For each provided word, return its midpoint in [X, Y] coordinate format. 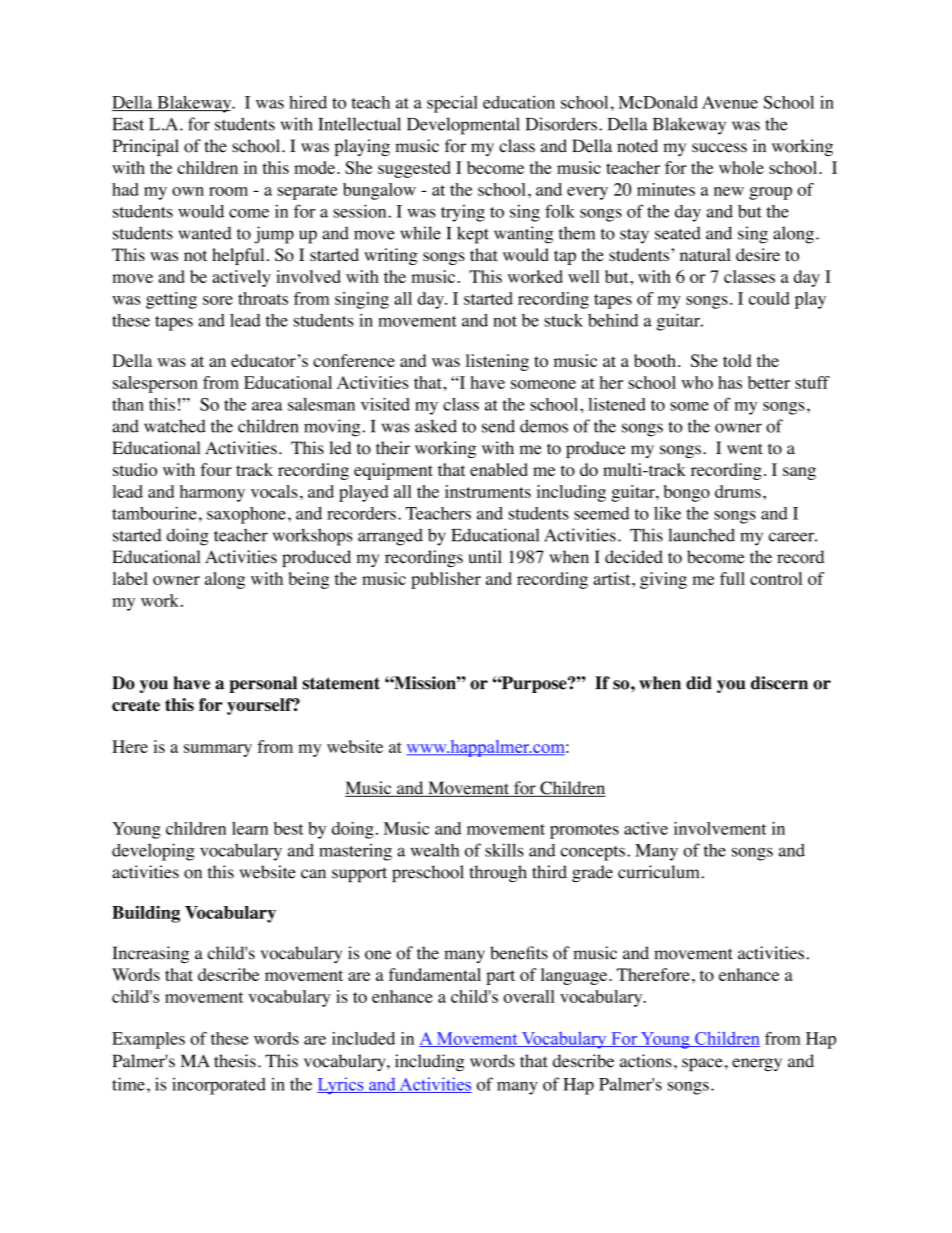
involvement [720, 828]
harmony [212, 493]
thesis [235, 1061]
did [699, 683]
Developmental [463, 126]
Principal [145, 147]
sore [218, 300]
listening [497, 362]
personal [263, 684]
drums [738, 491]
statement [341, 683]
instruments [488, 491]
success [719, 148]
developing [153, 852]
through [498, 873]
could [769, 298]
